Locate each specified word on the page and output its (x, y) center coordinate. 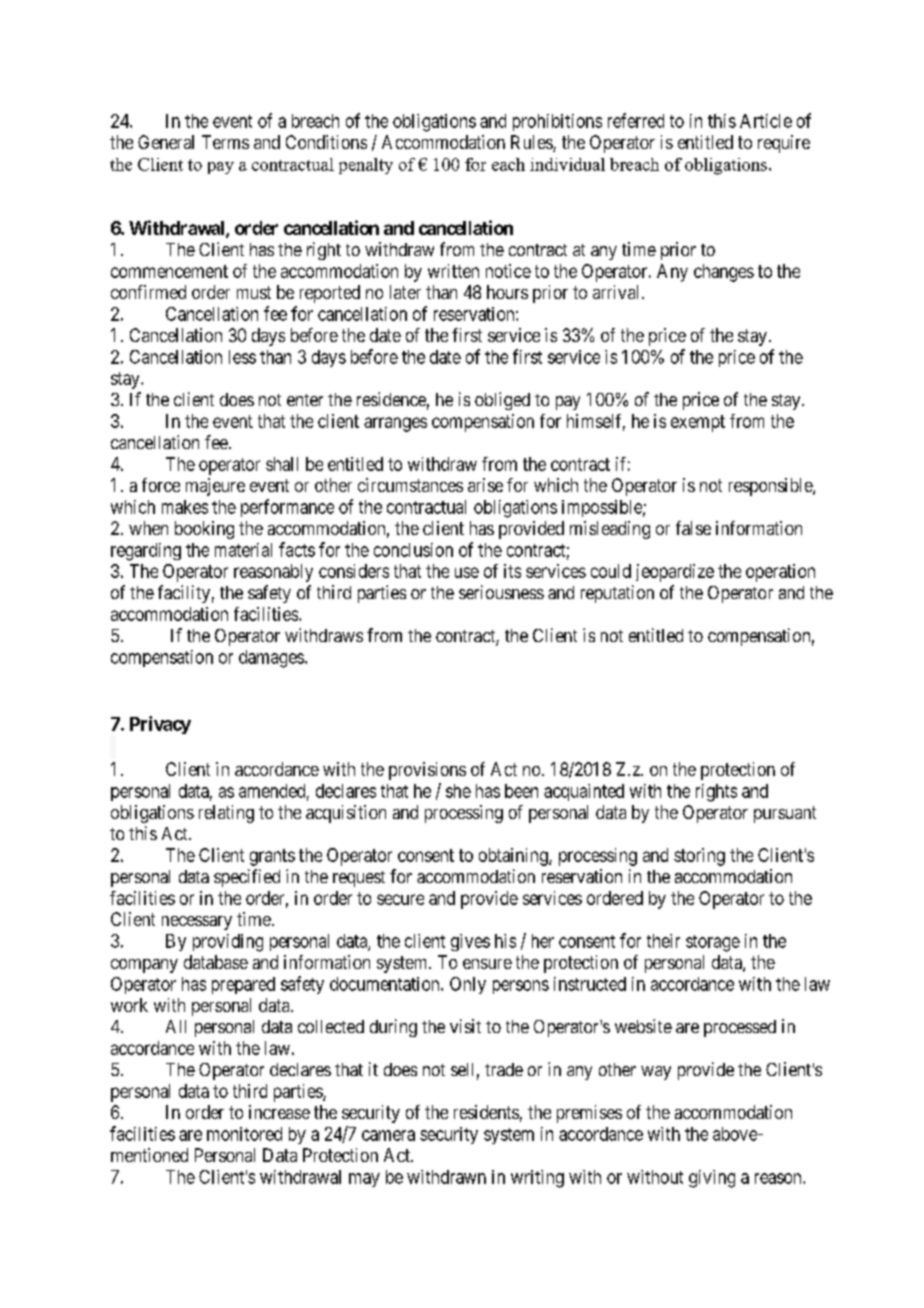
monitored (244, 1134)
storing (699, 857)
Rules (532, 143)
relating (226, 814)
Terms (225, 142)
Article (766, 121)
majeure (215, 487)
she (458, 791)
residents (486, 1112)
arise (485, 485)
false (693, 528)
